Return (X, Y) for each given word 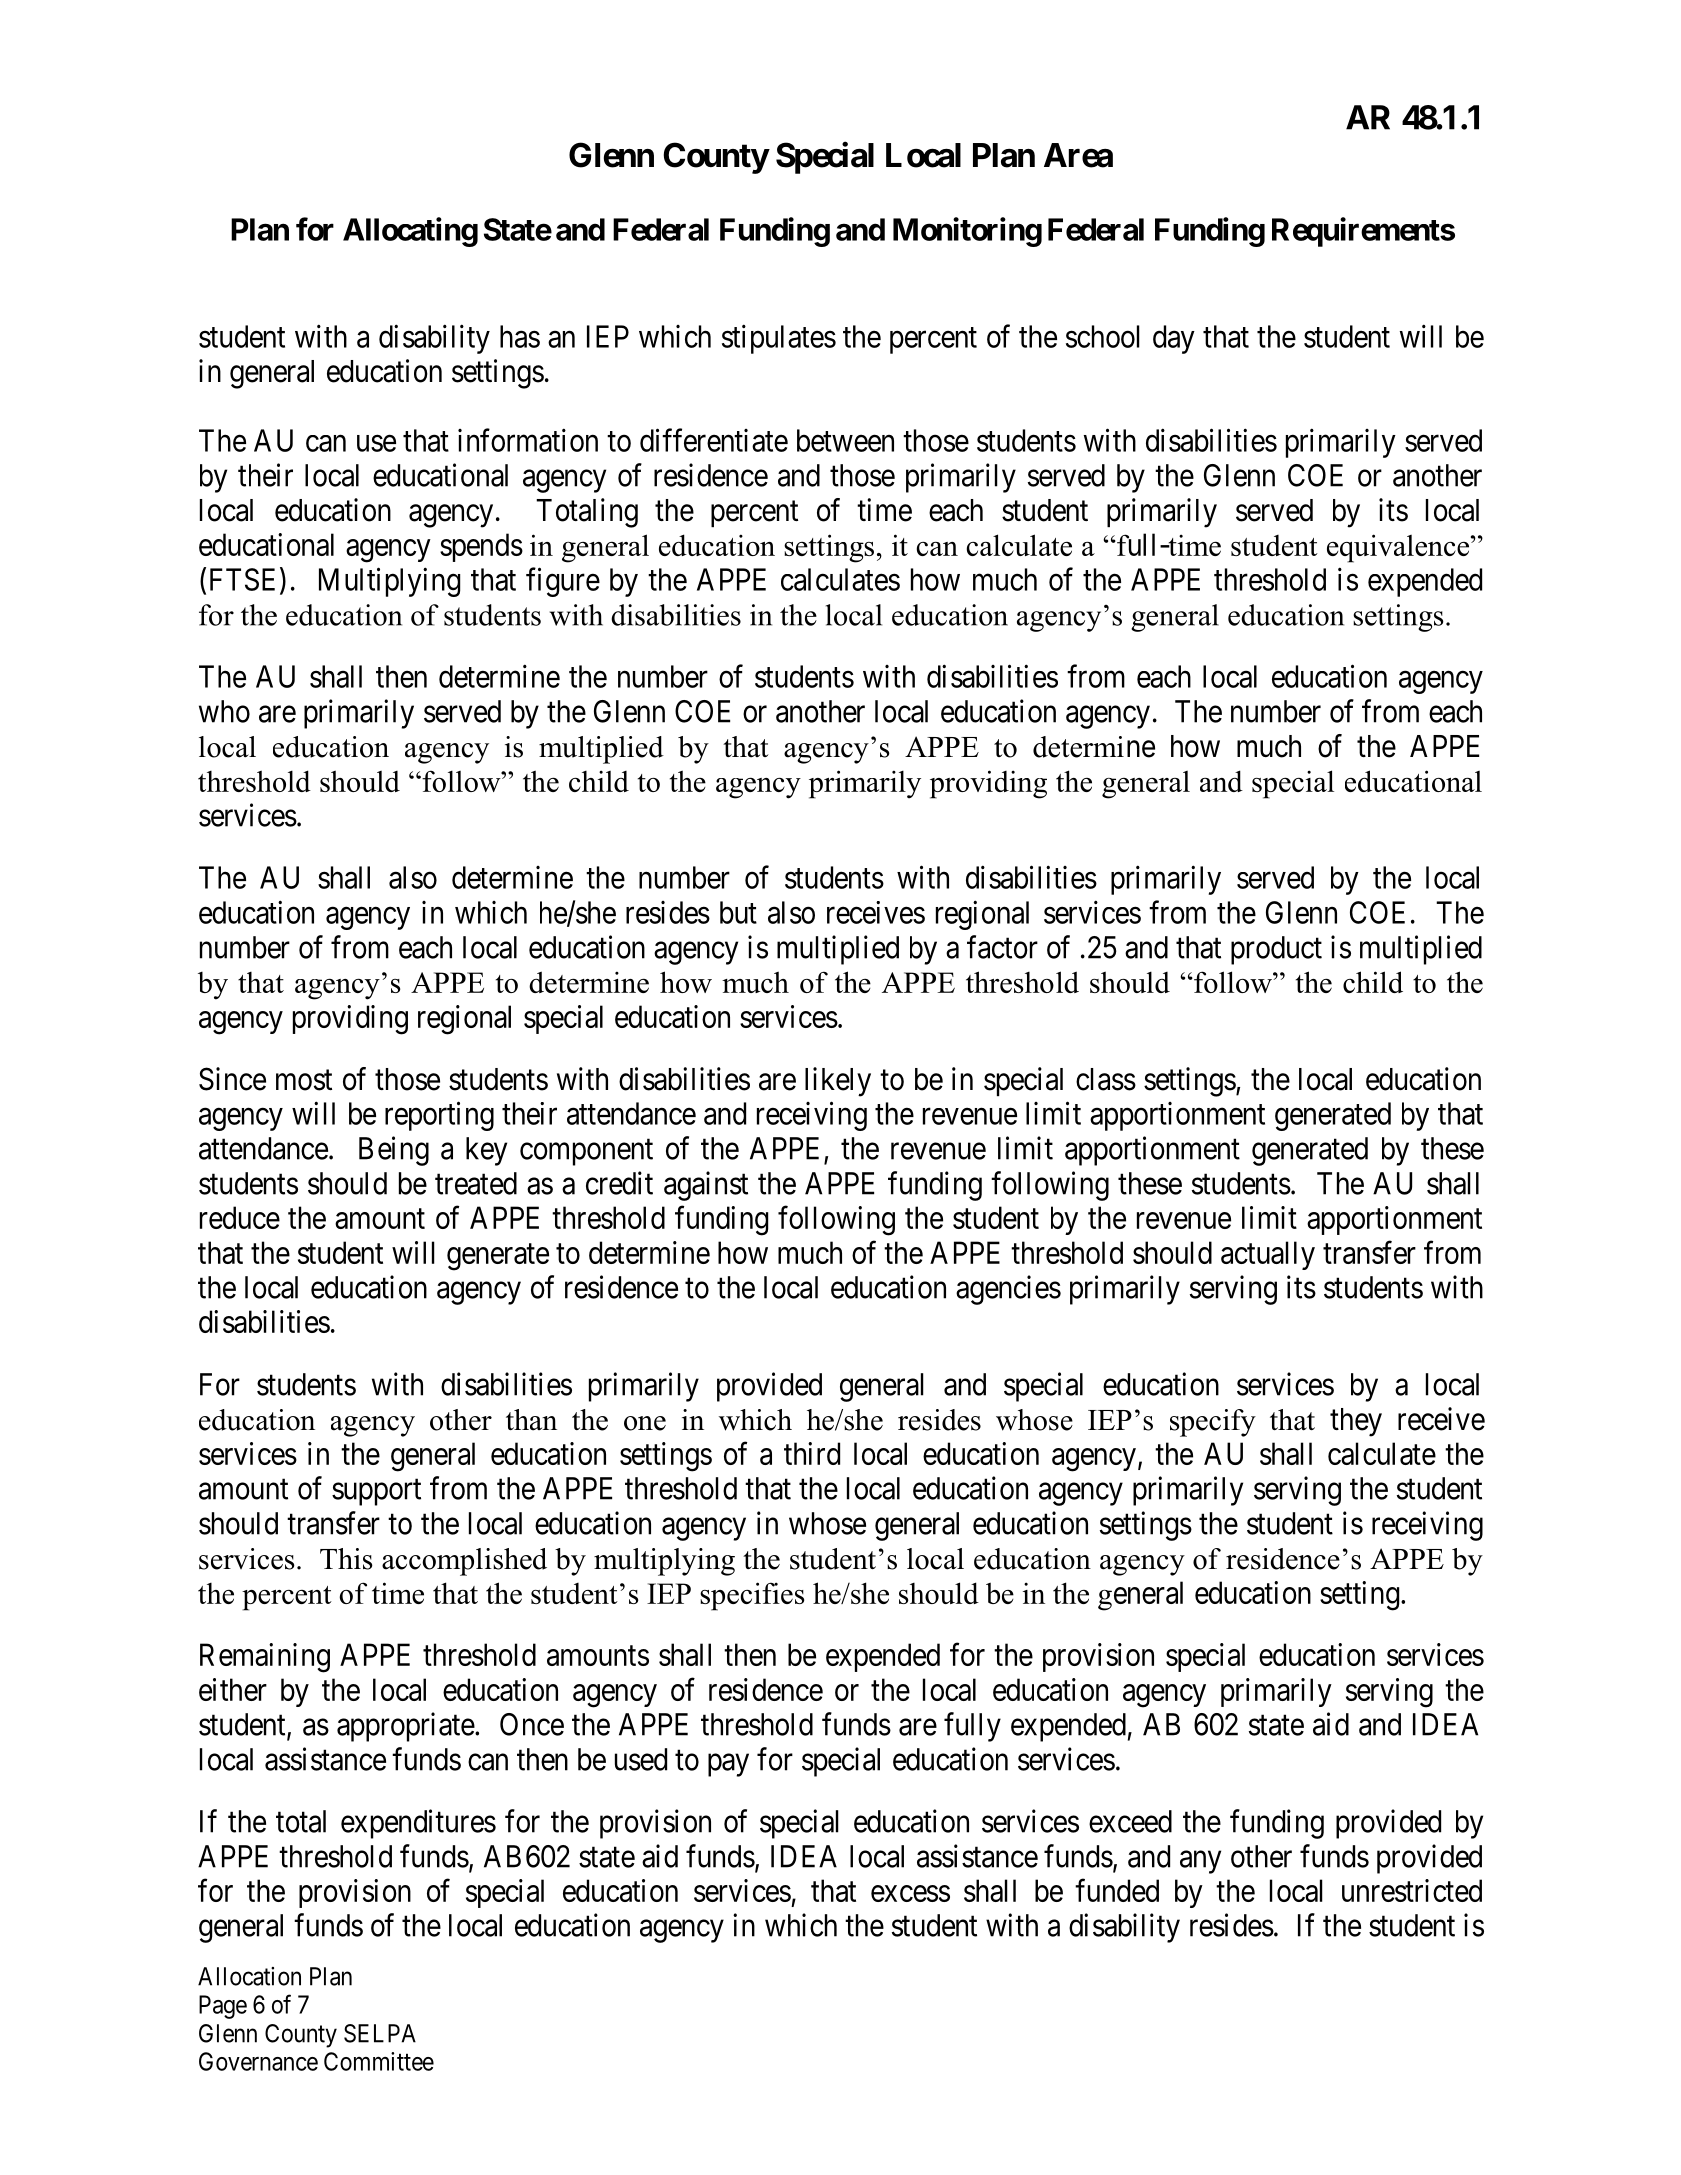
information (528, 440)
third (812, 1453)
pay (728, 1765)
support (376, 1492)
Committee (379, 2061)
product (1276, 950)
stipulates (779, 339)
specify (1213, 1423)
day (1174, 339)
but (738, 912)
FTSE (245, 580)
